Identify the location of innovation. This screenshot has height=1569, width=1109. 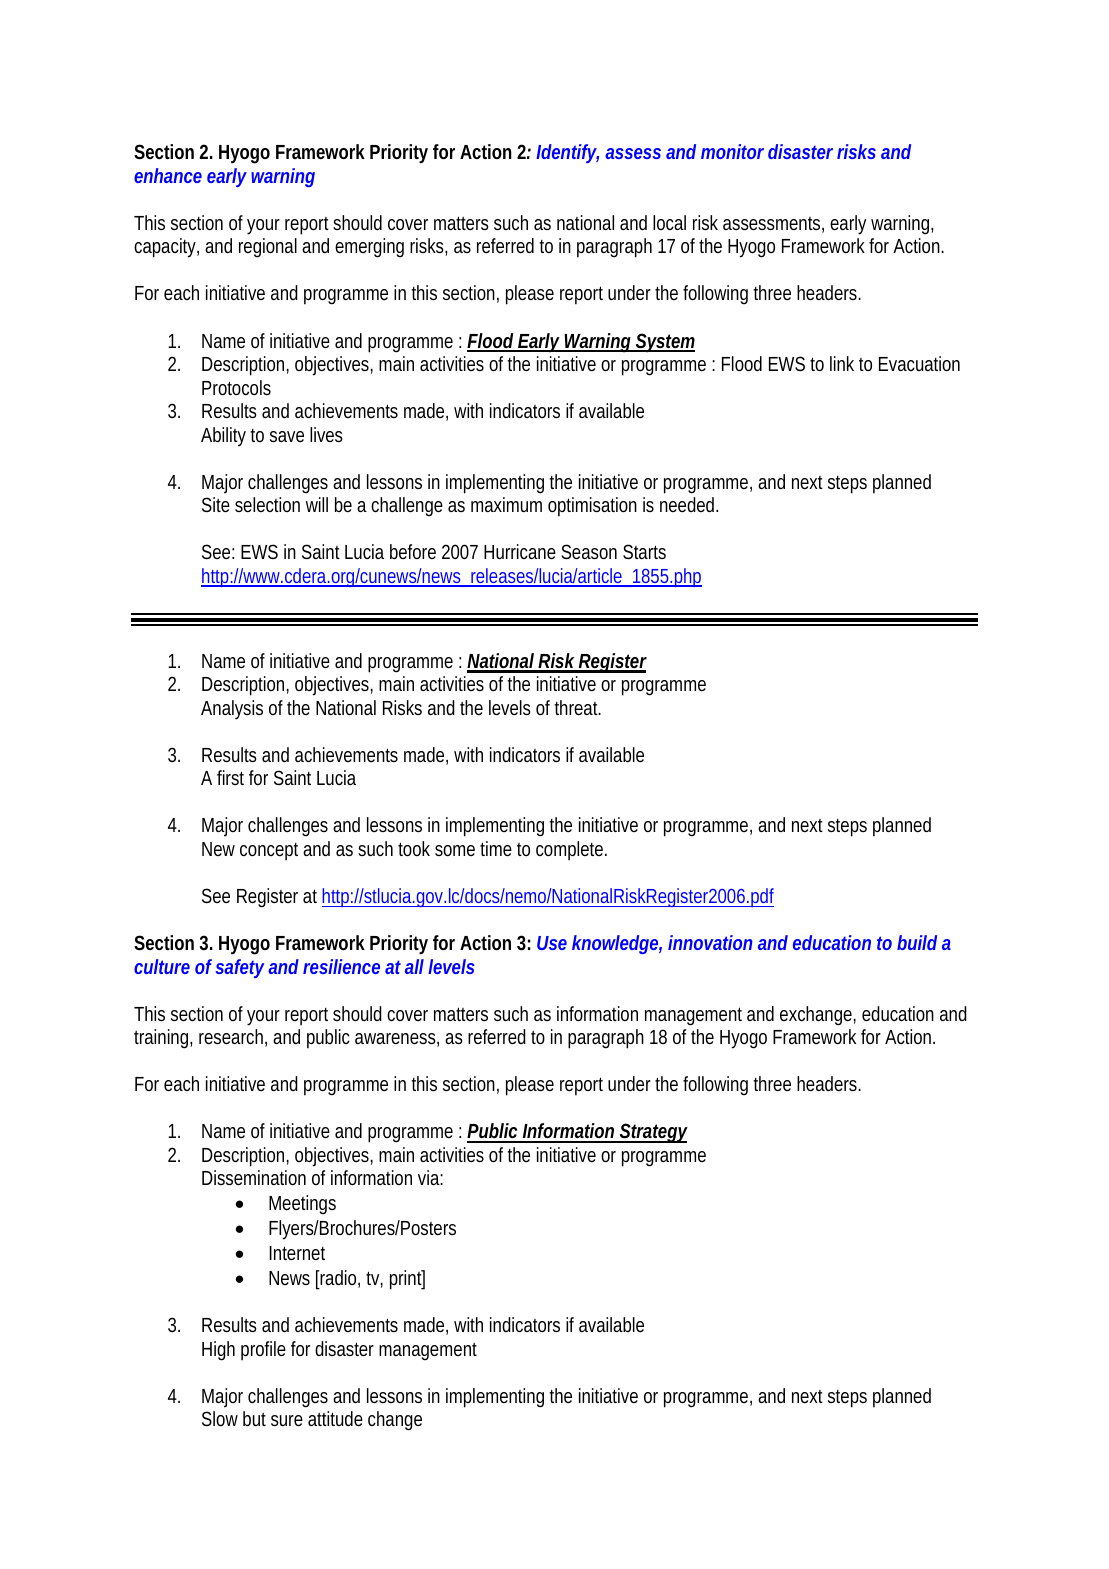
(710, 942).
